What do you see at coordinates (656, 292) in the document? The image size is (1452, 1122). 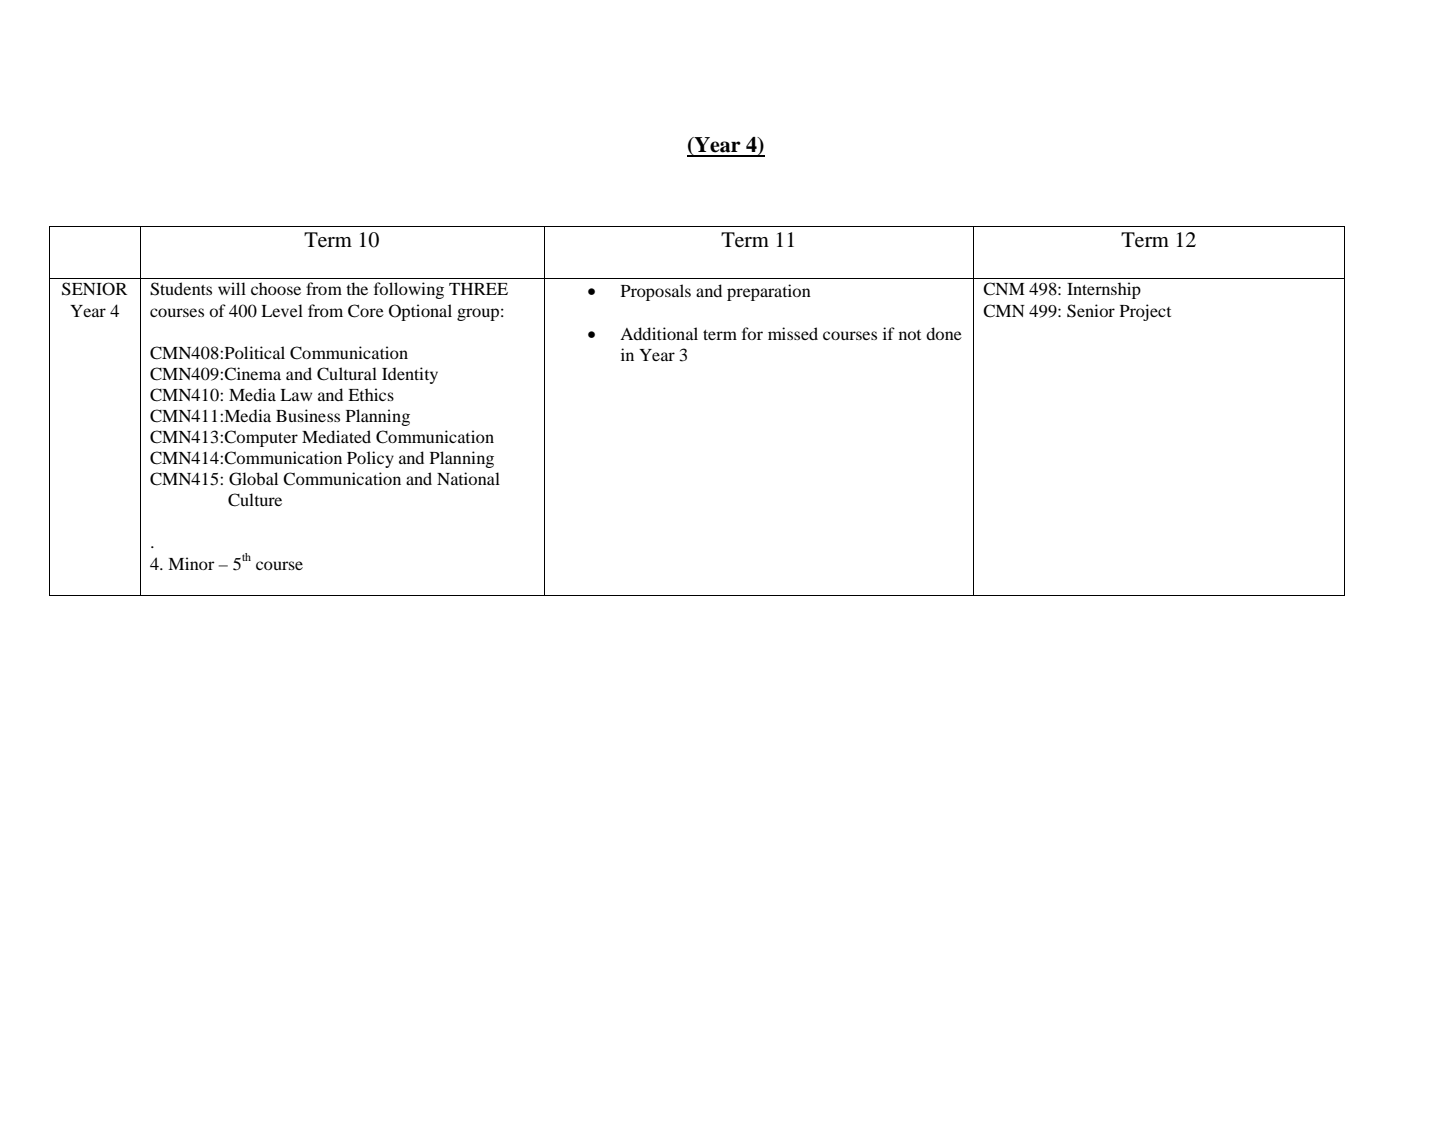 I see `Proposals` at bounding box center [656, 292].
